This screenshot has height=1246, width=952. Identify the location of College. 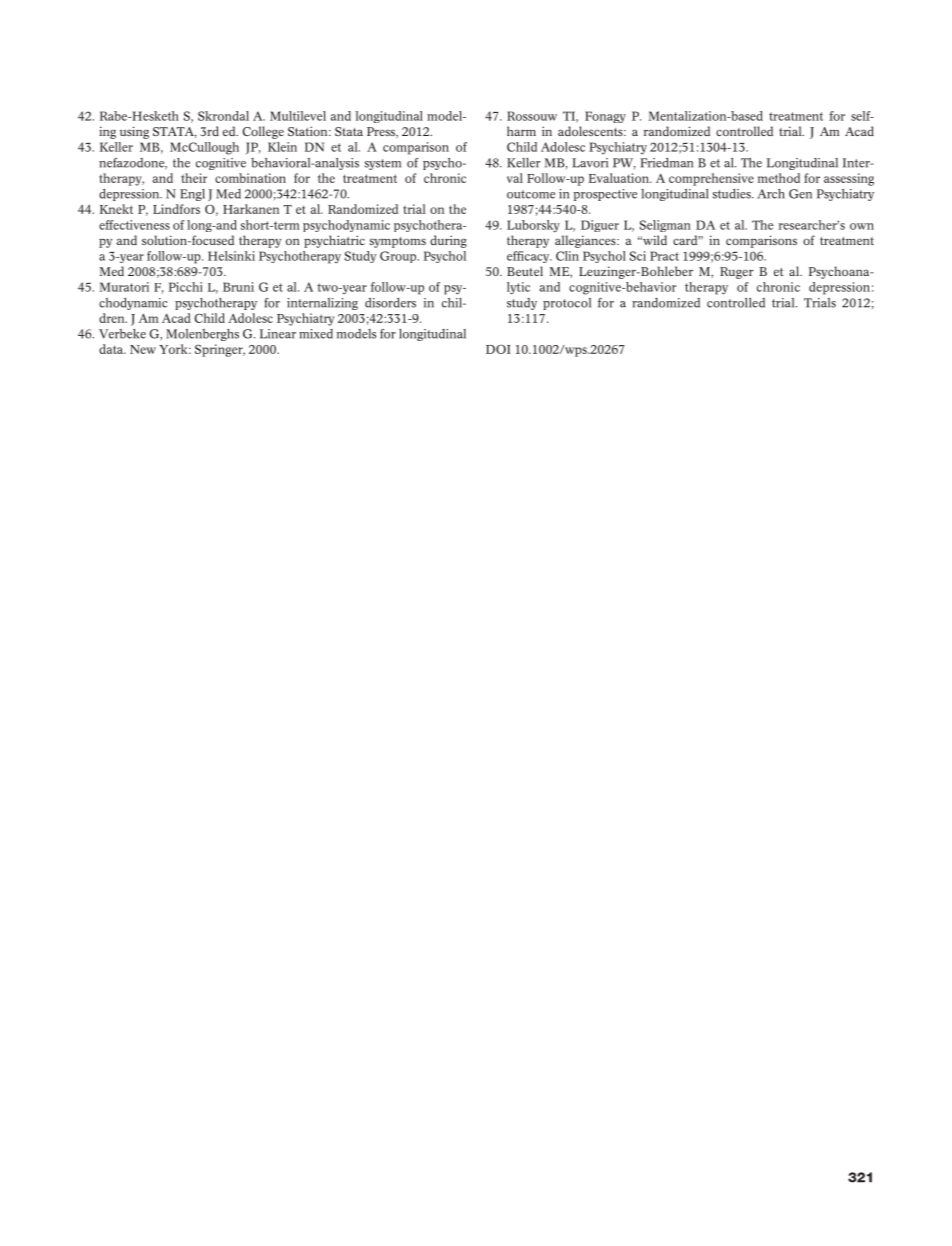
(263, 132).
